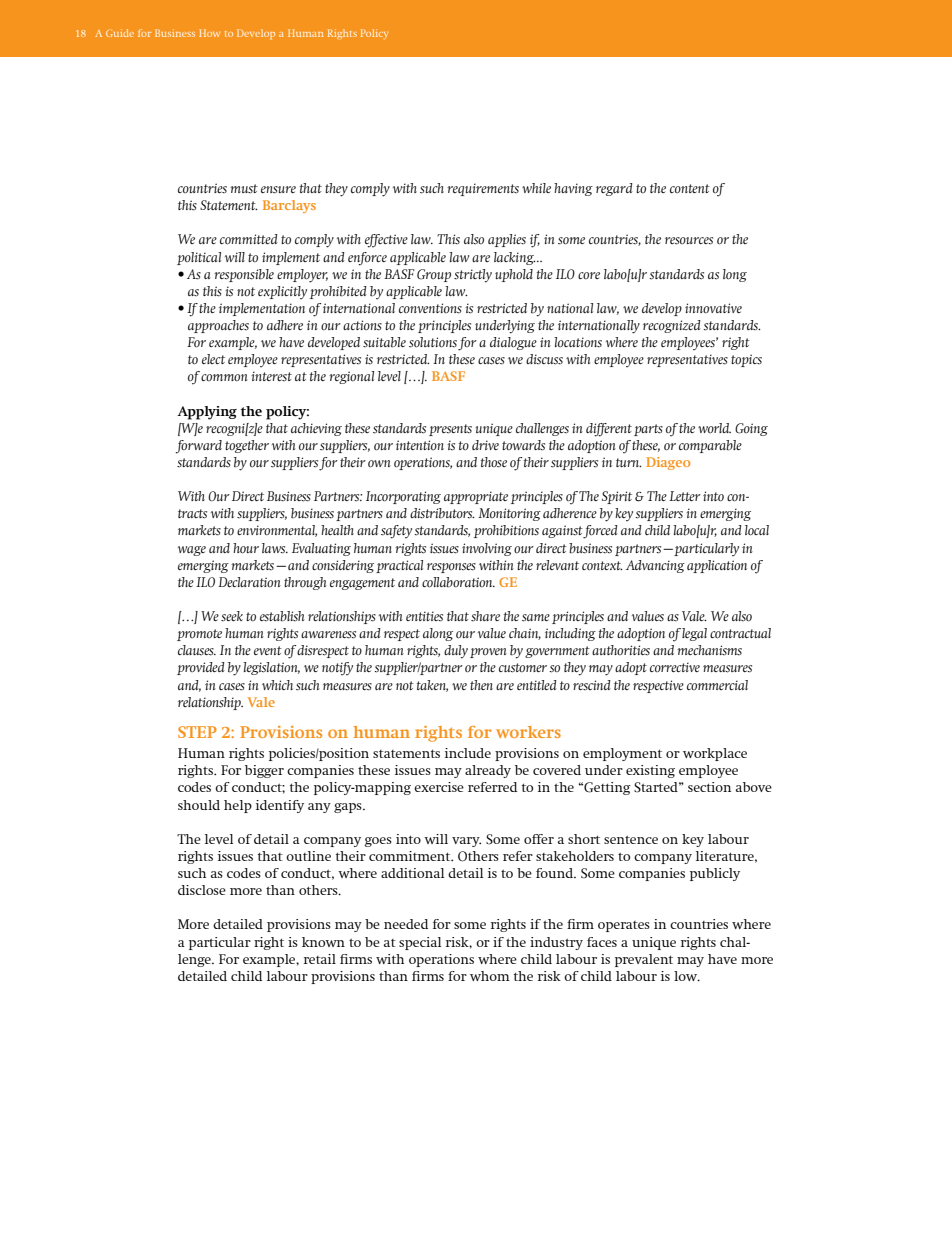  What do you see at coordinates (209, 33) in the screenshot?
I see `How` at bounding box center [209, 33].
